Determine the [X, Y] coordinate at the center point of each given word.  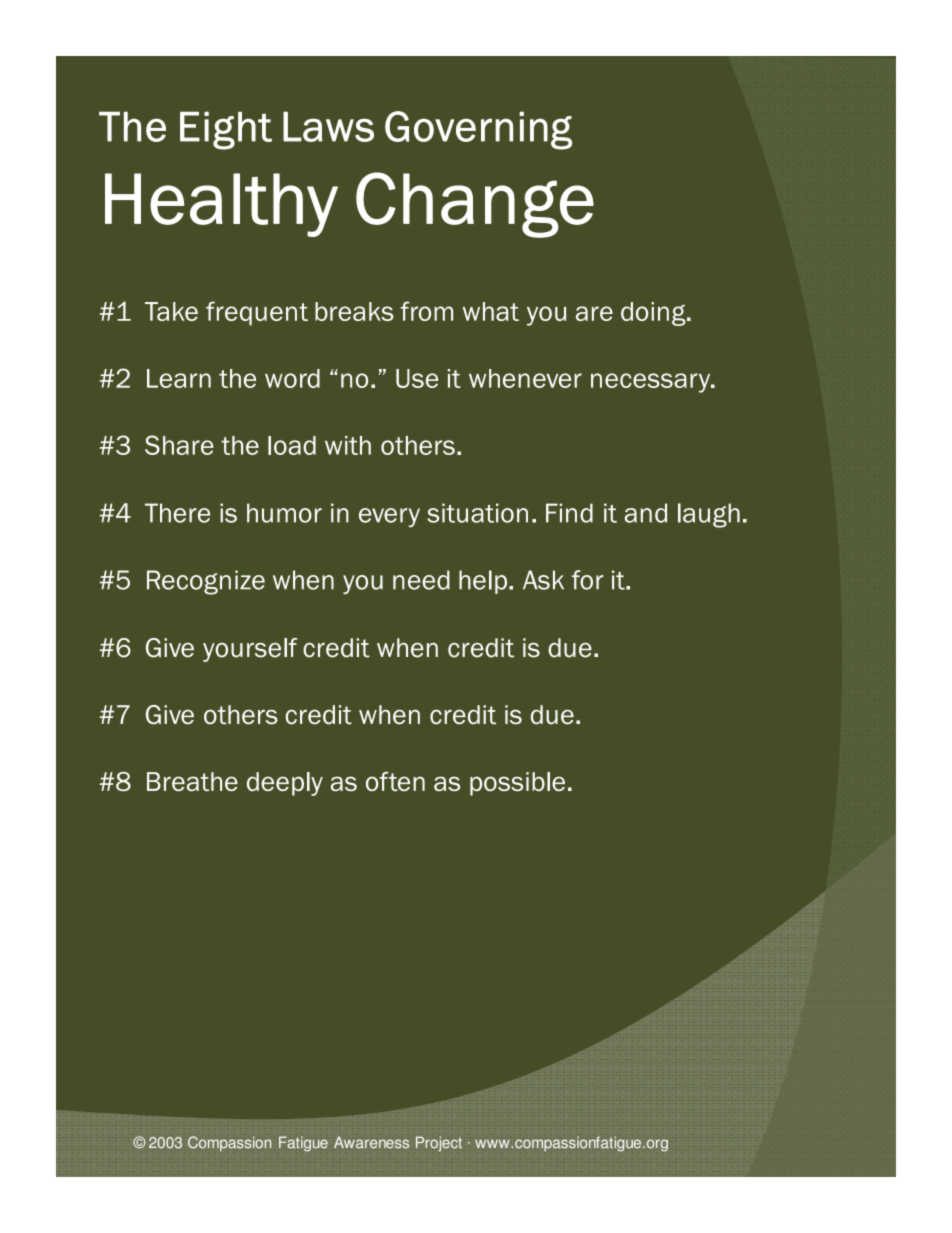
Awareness [371, 1142]
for [588, 580]
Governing [478, 130]
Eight [226, 130]
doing [654, 314]
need [421, 580]
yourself [250, 650]
